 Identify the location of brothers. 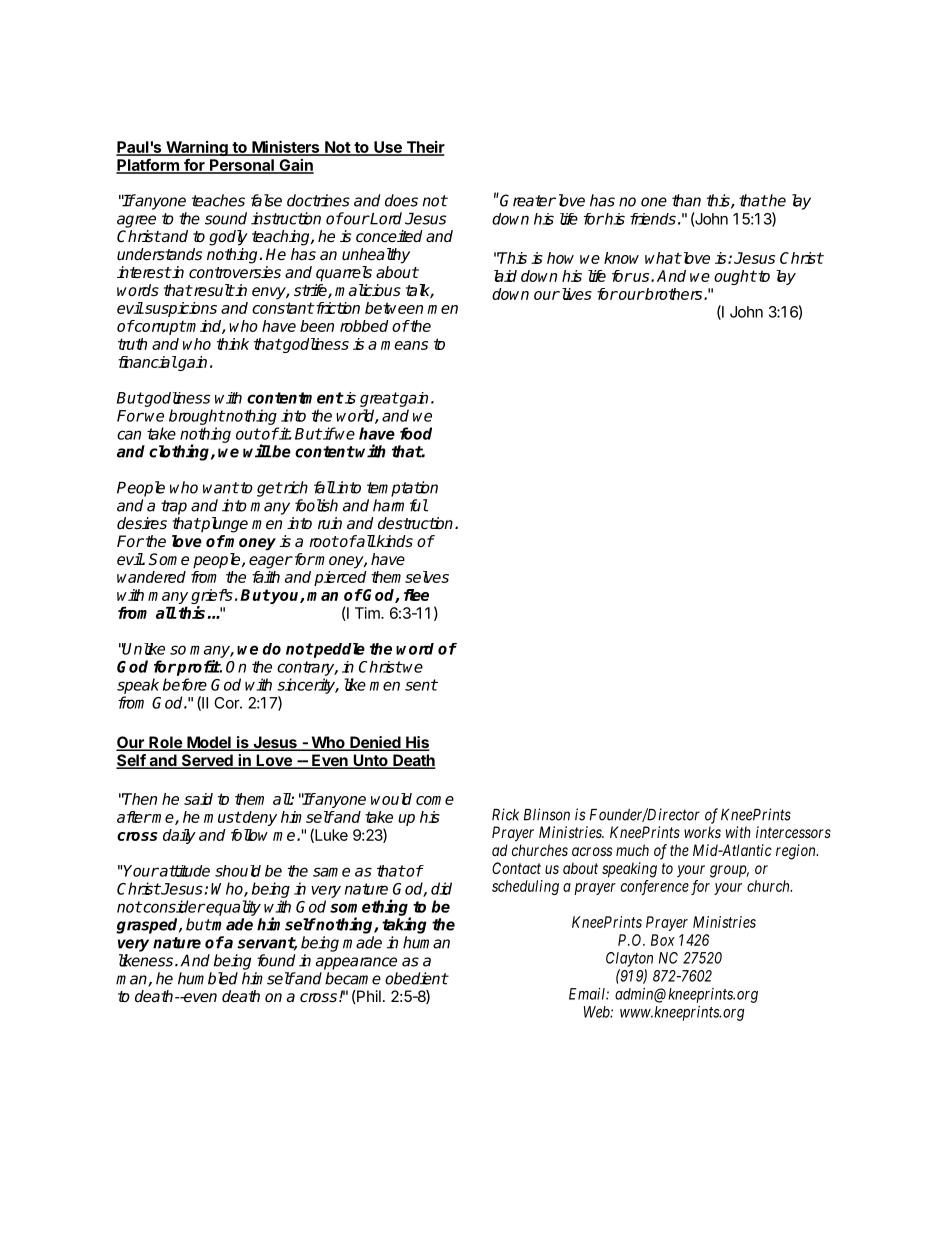
(674, 294).
